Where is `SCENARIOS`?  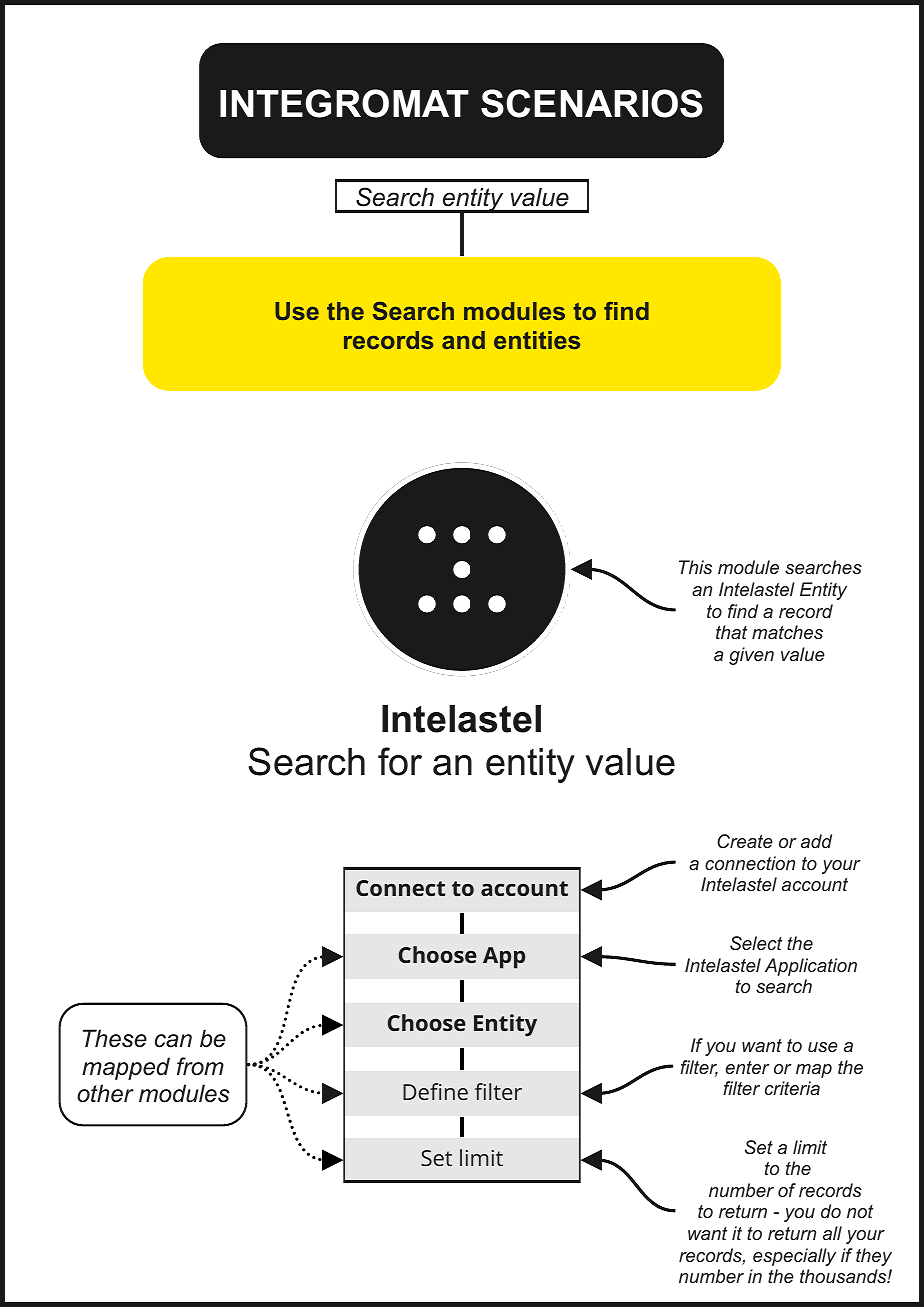 SCENARIOS is located at coordinates (592, 103).
